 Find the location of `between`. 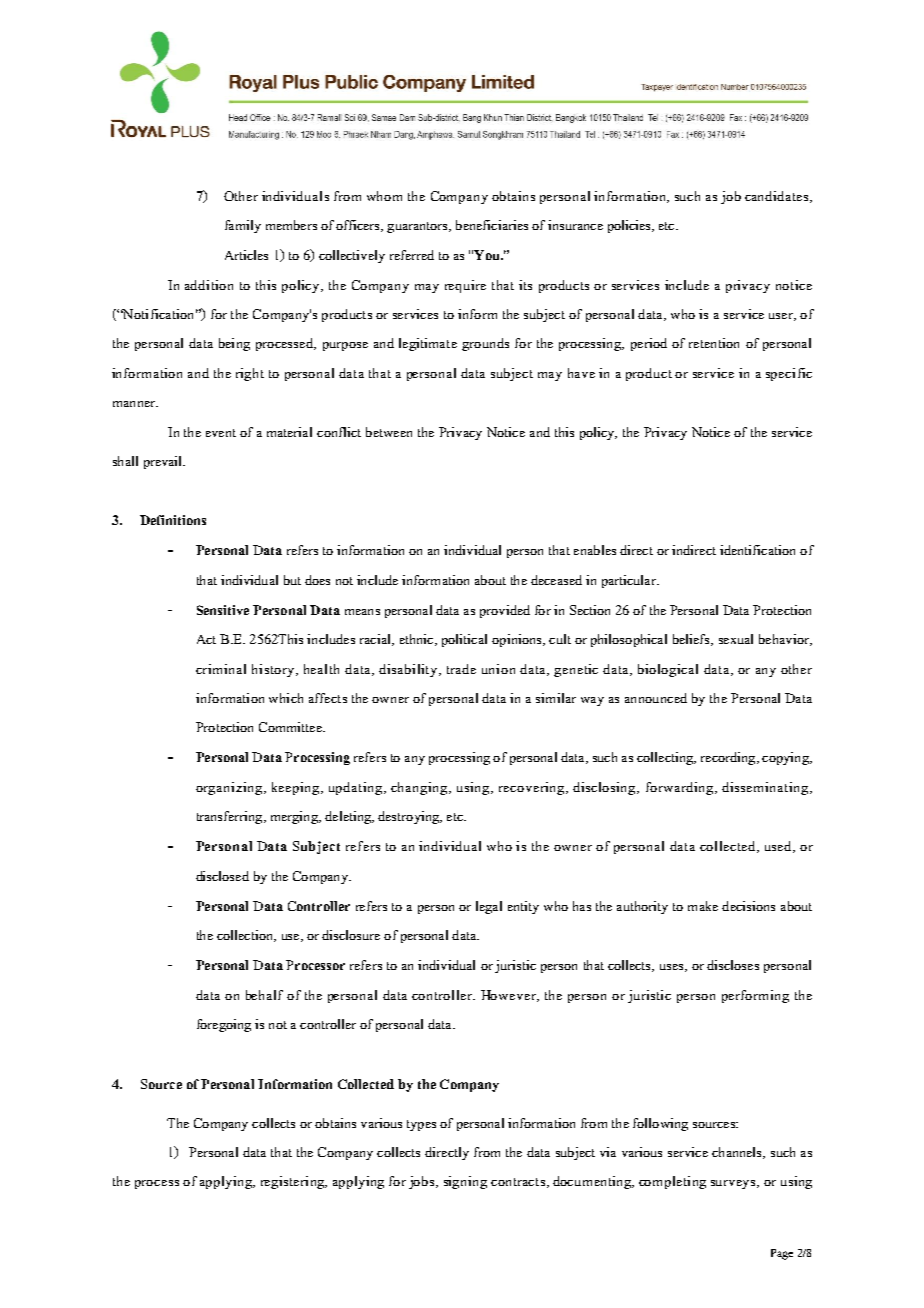

between is located at coordinates (389, 432).
